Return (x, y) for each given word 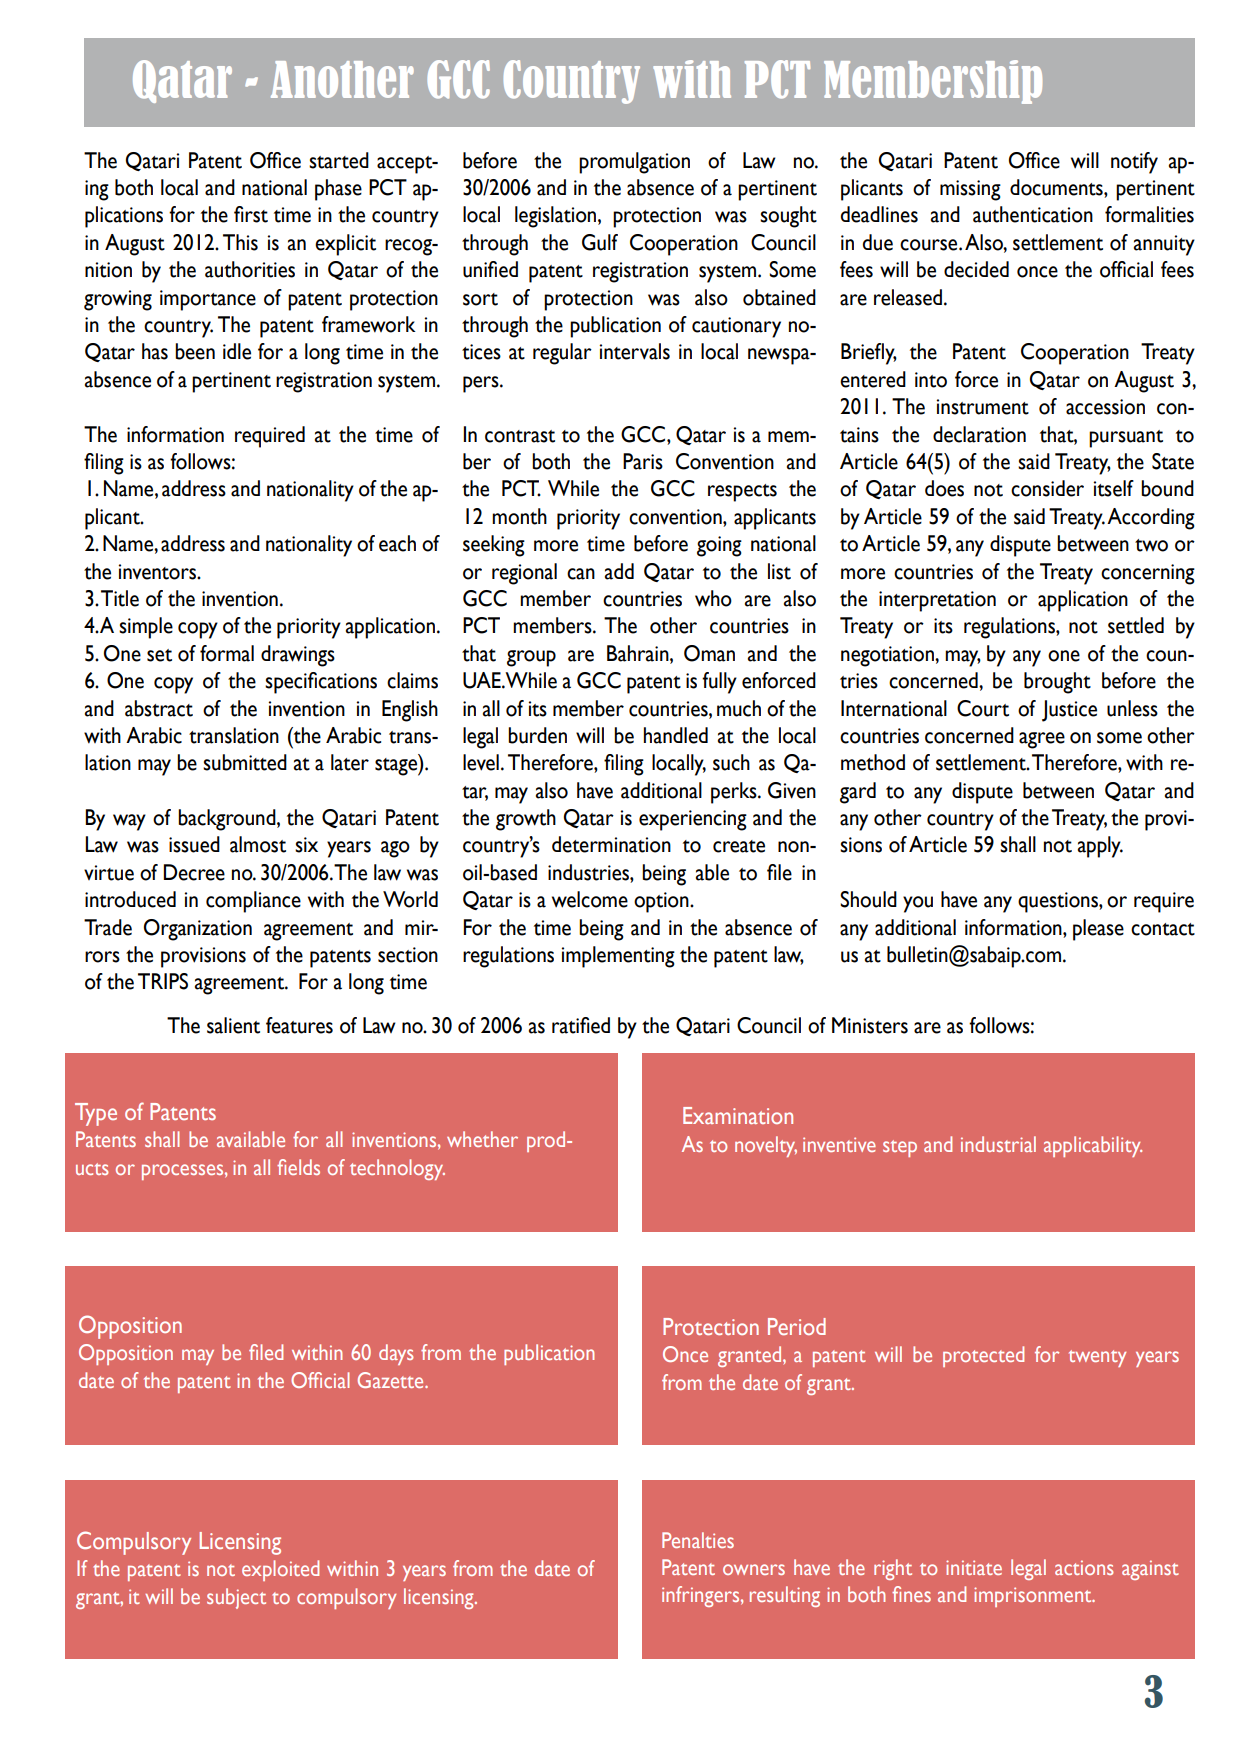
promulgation (634, 163)
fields (298, 1167)
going (719, 546)
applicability (1093, 1146)
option (662, 902)
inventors (158, 572)
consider (1047, 488)
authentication (1033, 214)
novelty (766, 1146)
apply (1100, 847)
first (251, 214)
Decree (194, 872)
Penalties (698, 1540)
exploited (280, 1570)
